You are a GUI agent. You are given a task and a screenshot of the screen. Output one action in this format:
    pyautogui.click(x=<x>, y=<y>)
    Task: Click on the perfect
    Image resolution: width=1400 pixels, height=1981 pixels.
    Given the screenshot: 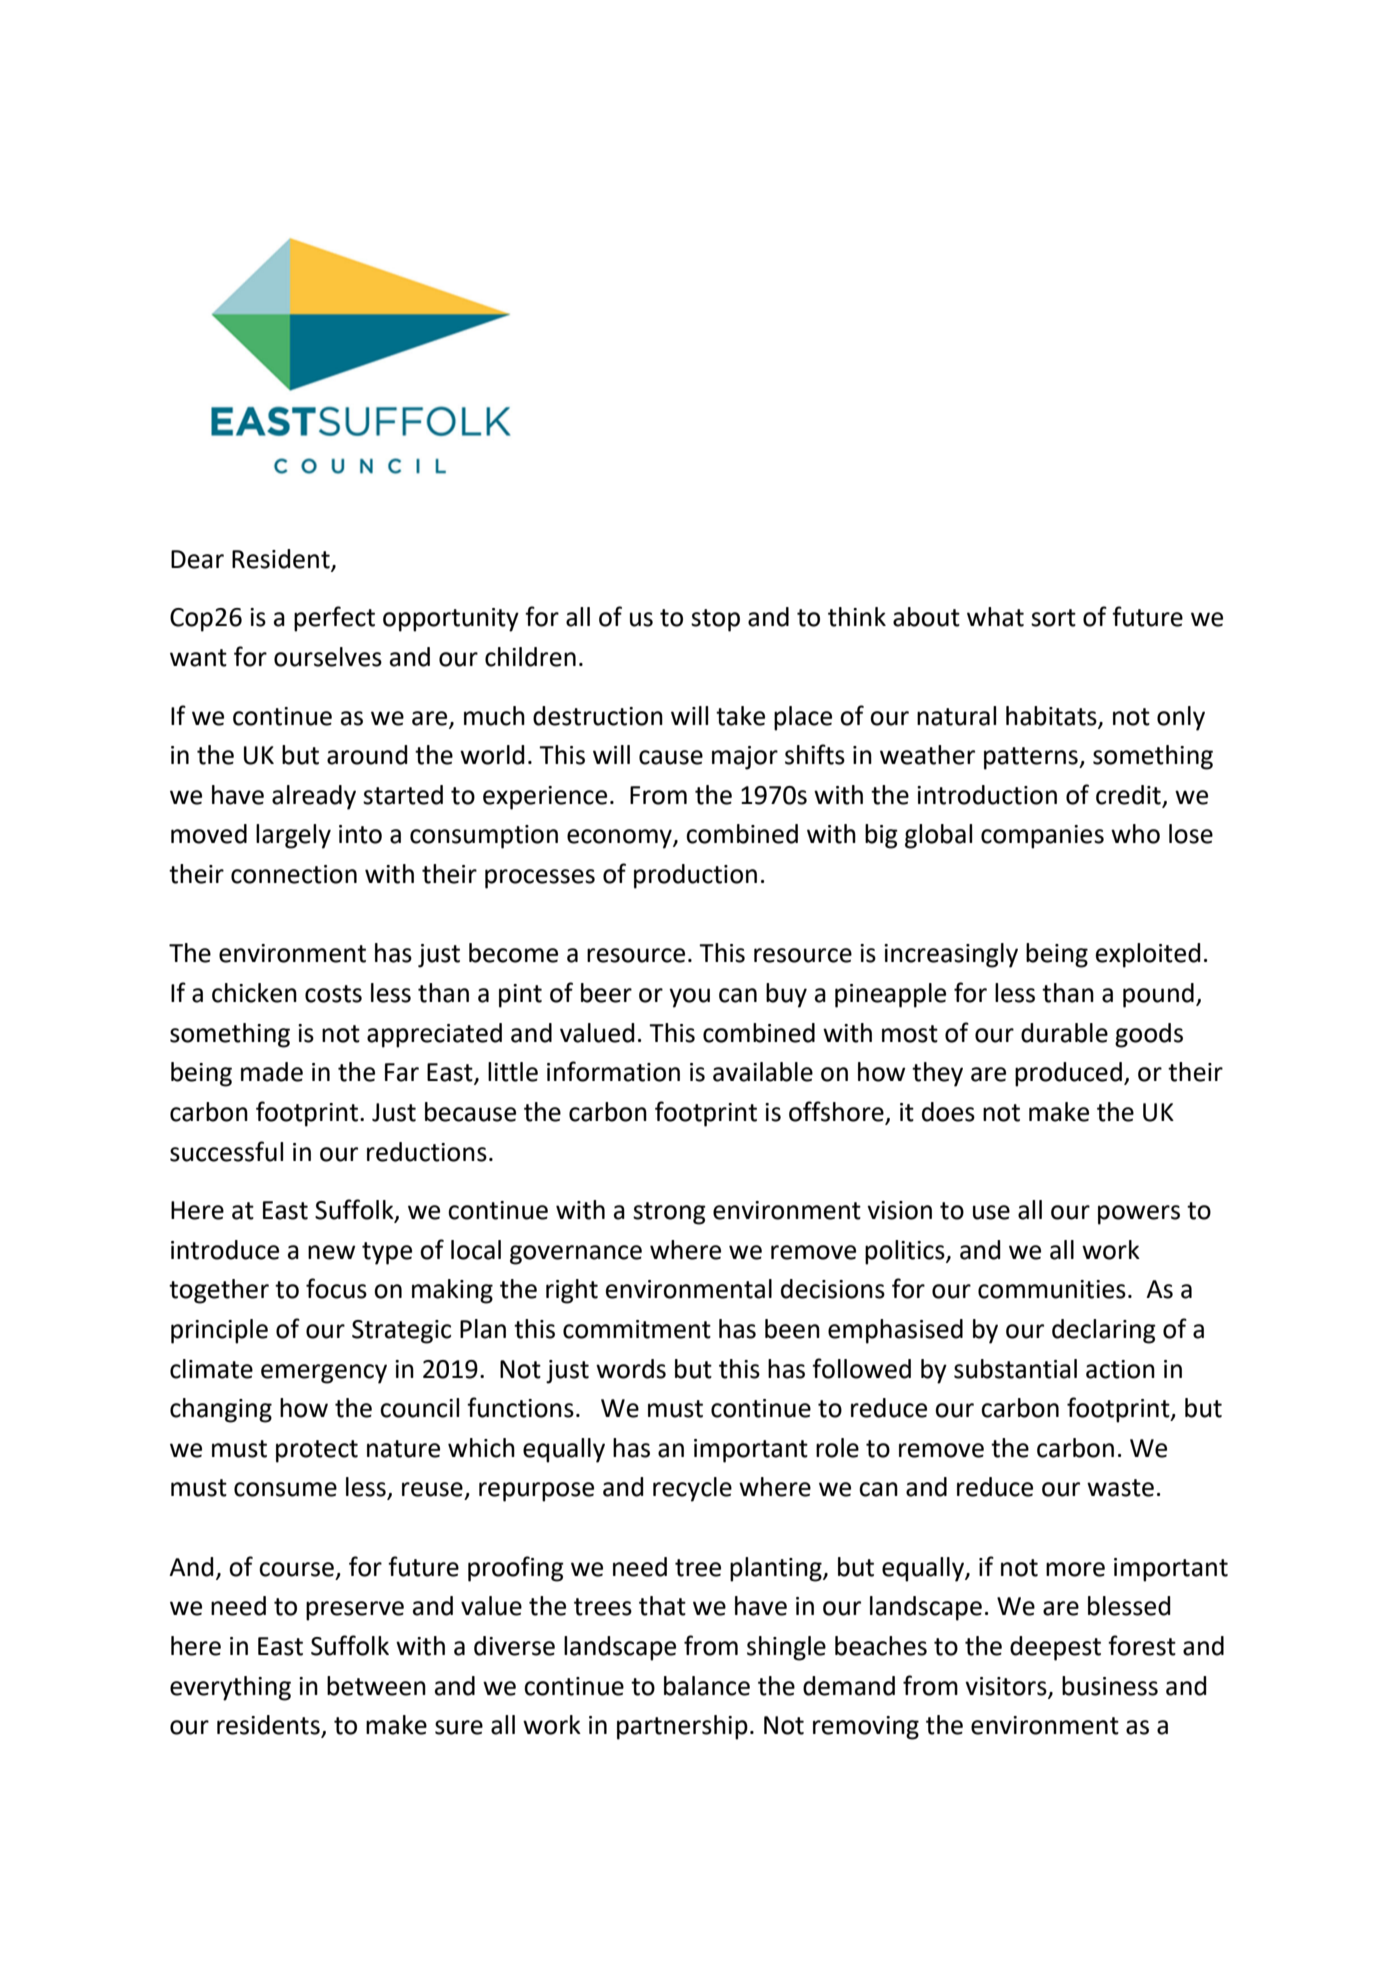 What is the action you would take?
    pyautogui.click(x=334, y=619)
